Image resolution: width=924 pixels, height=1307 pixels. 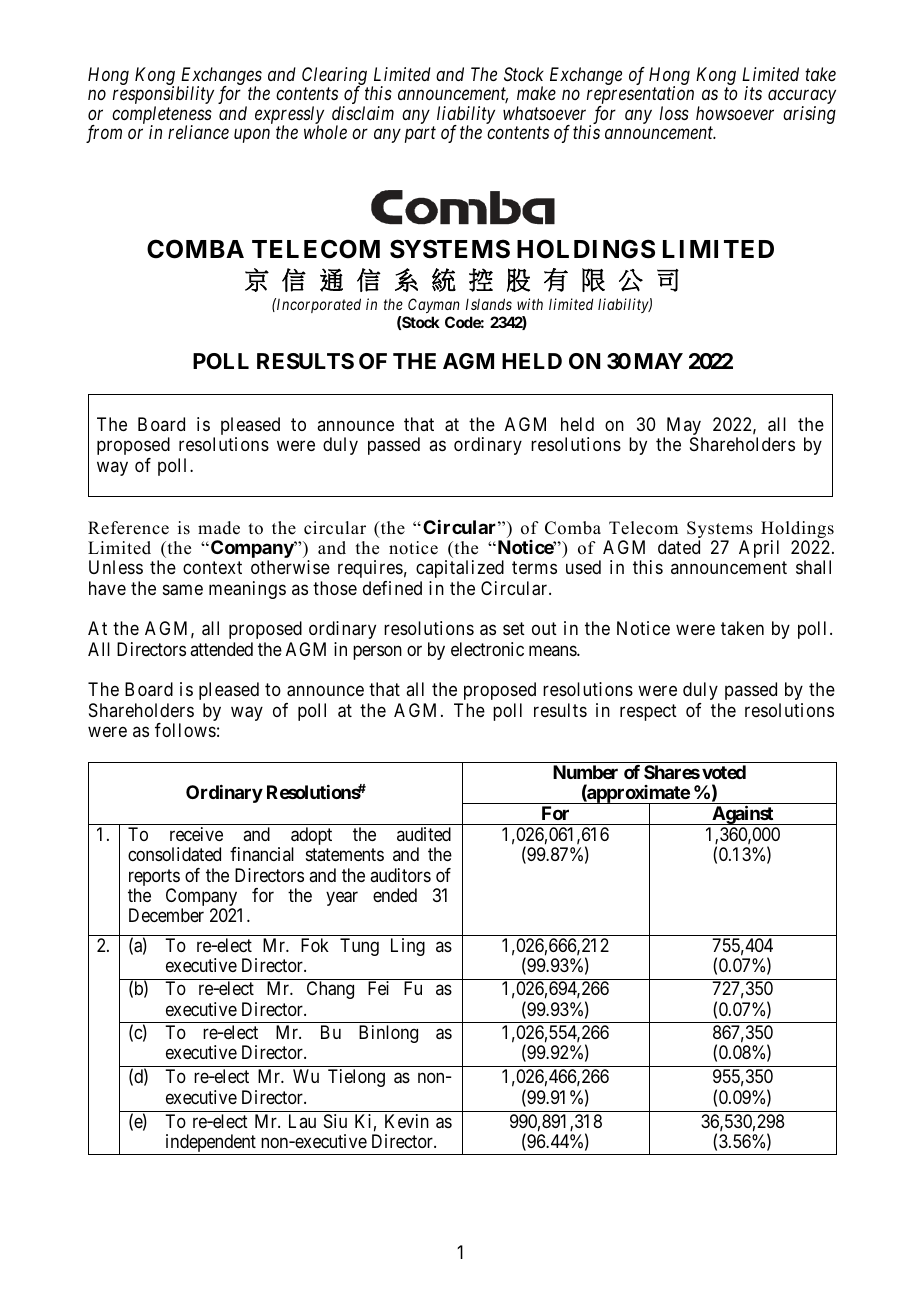 I want to click on independent, so click(x=210, y=1144).
